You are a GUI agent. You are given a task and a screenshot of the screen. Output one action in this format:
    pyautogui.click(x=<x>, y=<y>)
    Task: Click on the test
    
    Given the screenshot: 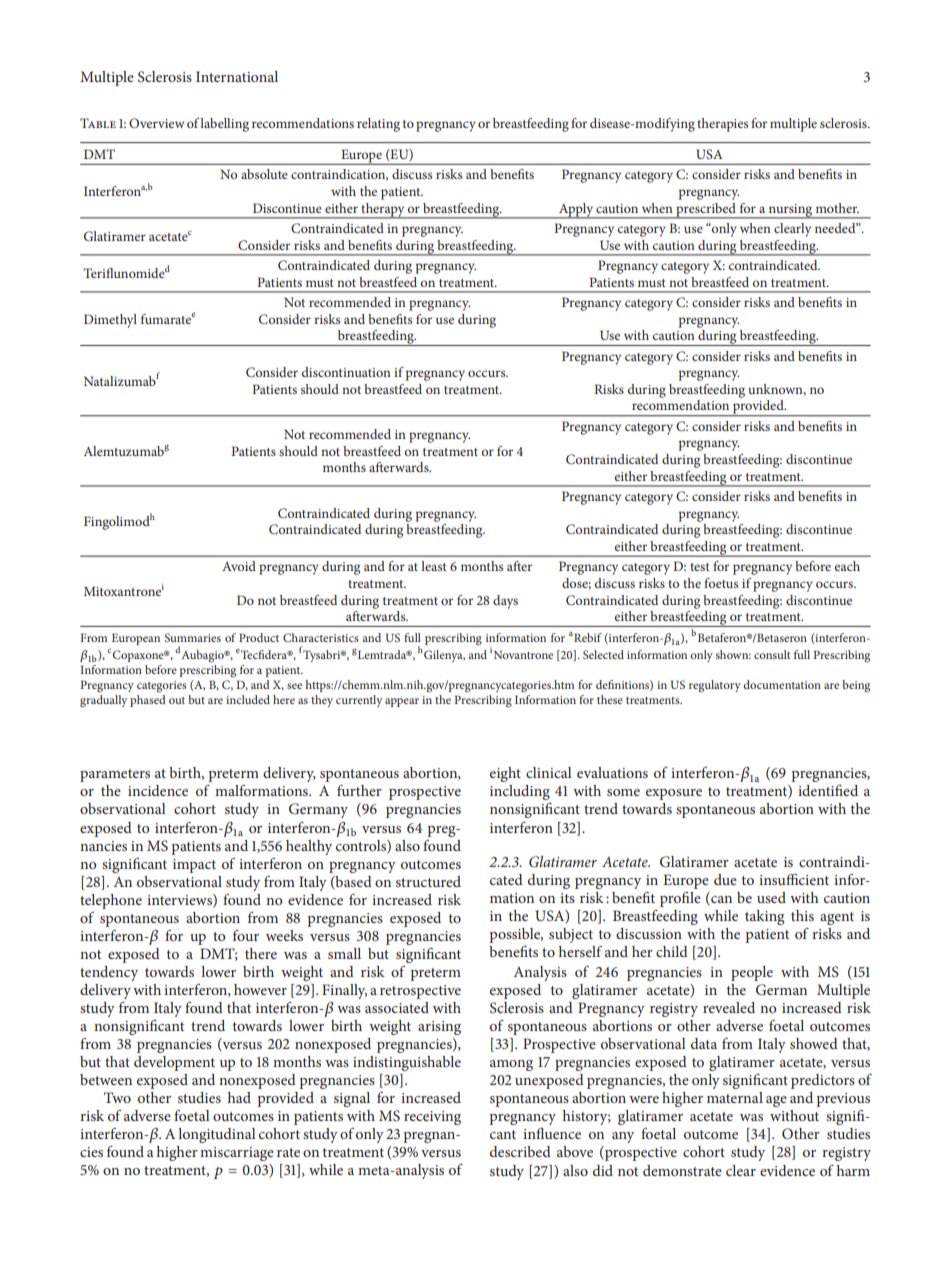 What is the action you would take?
    pyautogui.click(x=700, y=567)
